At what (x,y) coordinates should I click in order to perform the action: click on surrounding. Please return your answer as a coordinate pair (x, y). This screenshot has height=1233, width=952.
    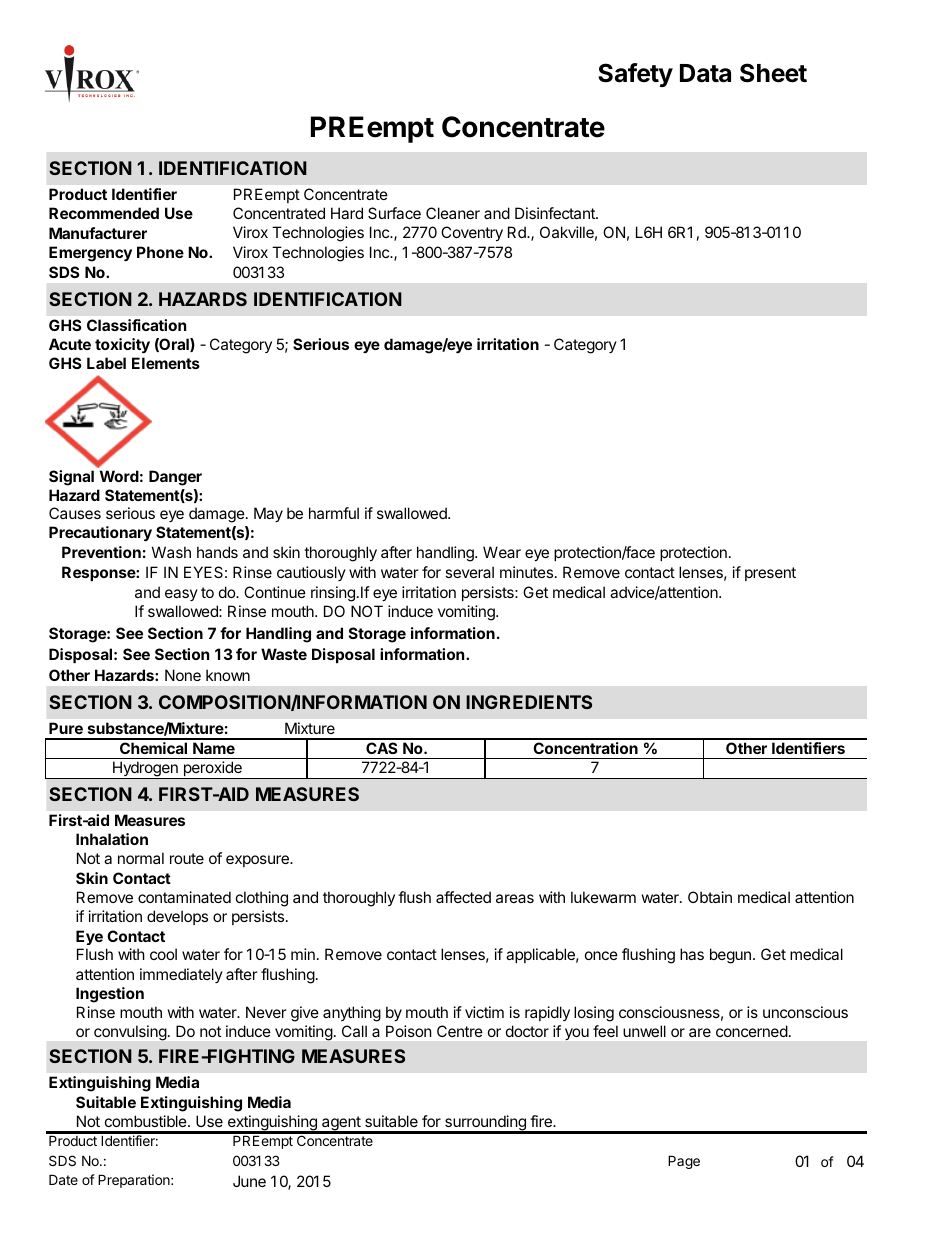
    Looking at the image, I should click on (485, 1124).
